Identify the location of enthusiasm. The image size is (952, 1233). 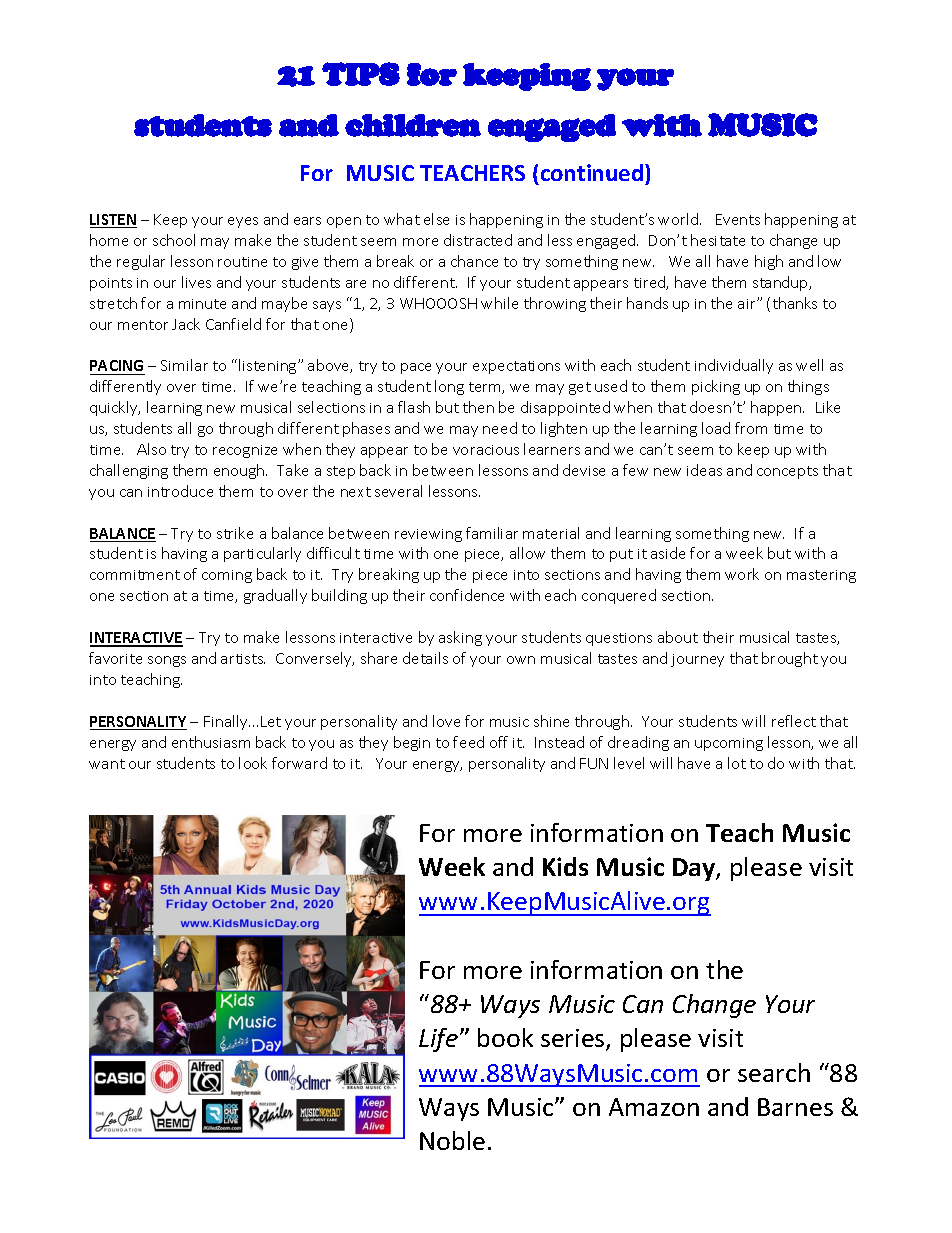
(211, 742).
